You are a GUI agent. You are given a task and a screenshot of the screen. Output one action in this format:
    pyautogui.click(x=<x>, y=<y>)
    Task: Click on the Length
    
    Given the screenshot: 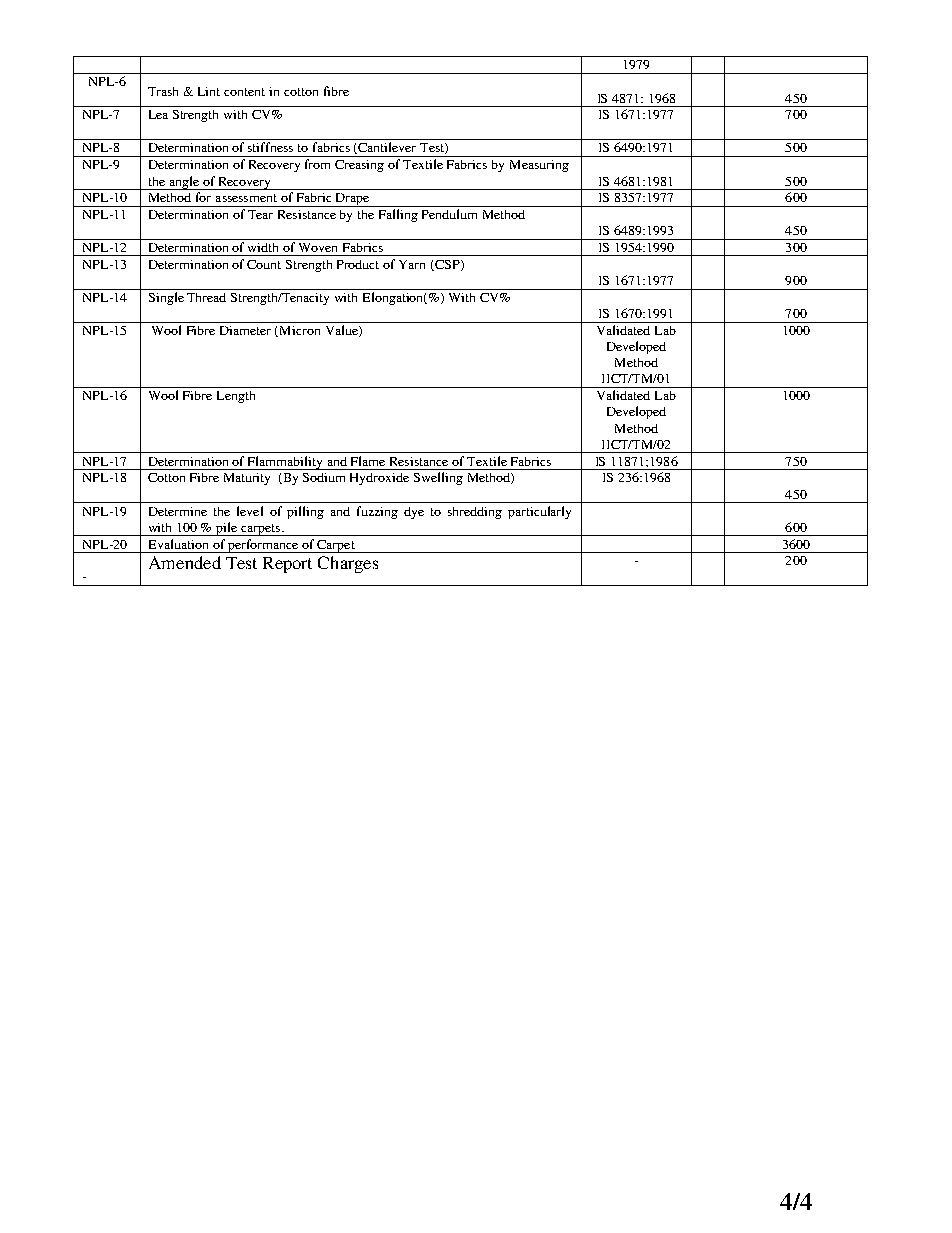 What is the action you would take?
    pyautogui.click(x=236, y=397)
